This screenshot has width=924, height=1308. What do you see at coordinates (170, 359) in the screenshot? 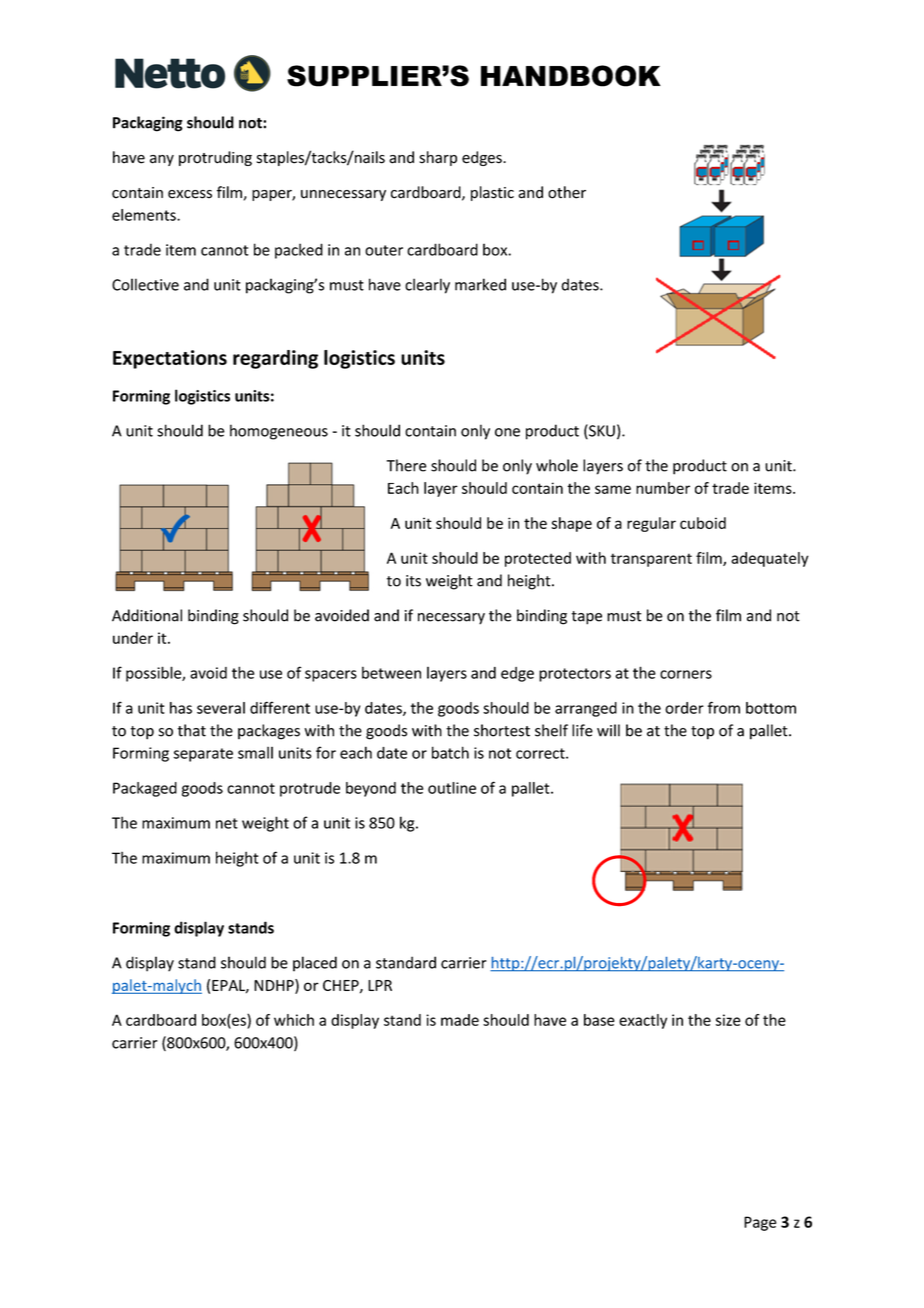
I see `Expectations` at bounding box center [170, 359].
